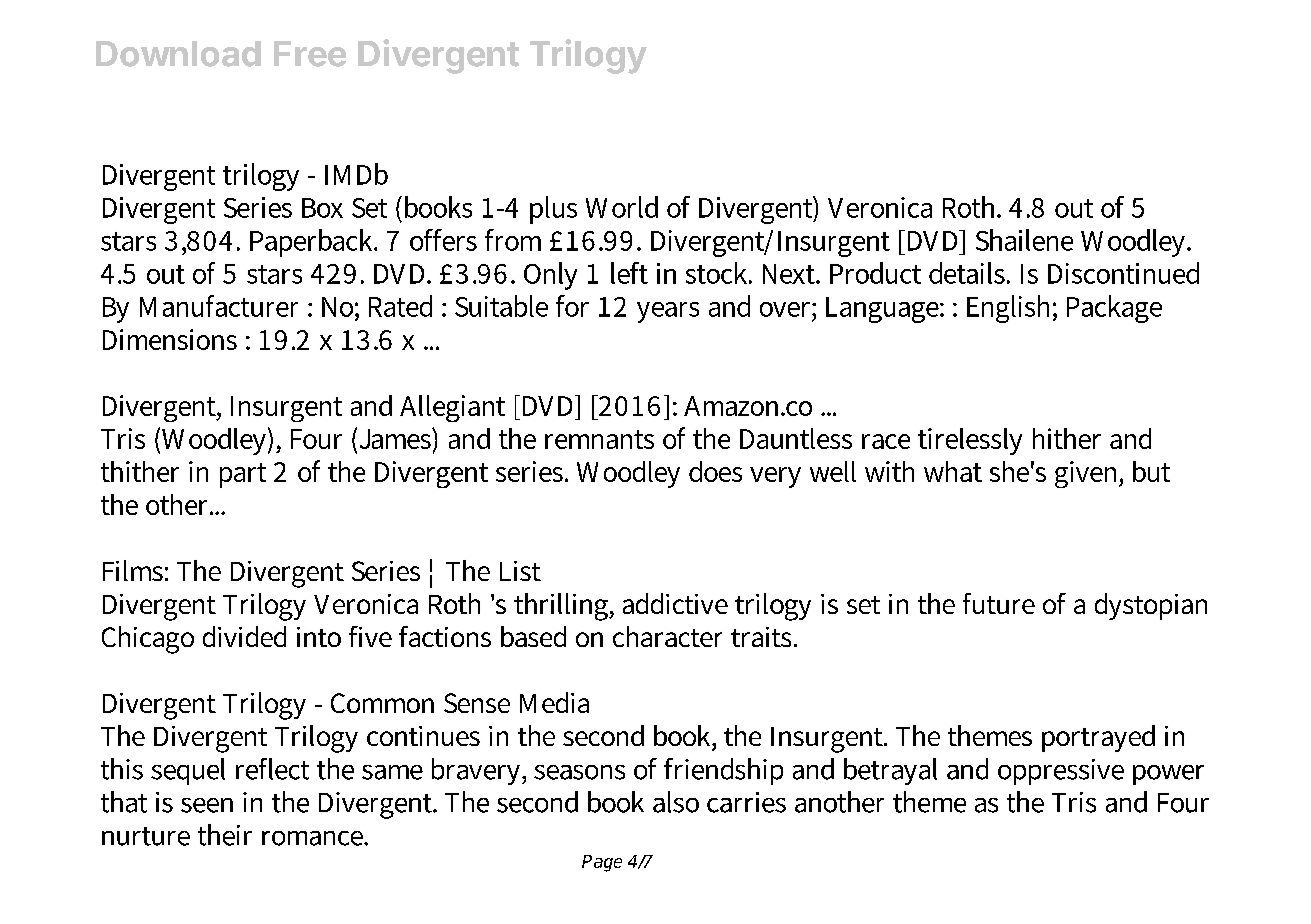 This document has height=924, width=1311. What do you see at coordinates (602, 863) in the document?
I see `Page` at bounding box center [602, 863].
